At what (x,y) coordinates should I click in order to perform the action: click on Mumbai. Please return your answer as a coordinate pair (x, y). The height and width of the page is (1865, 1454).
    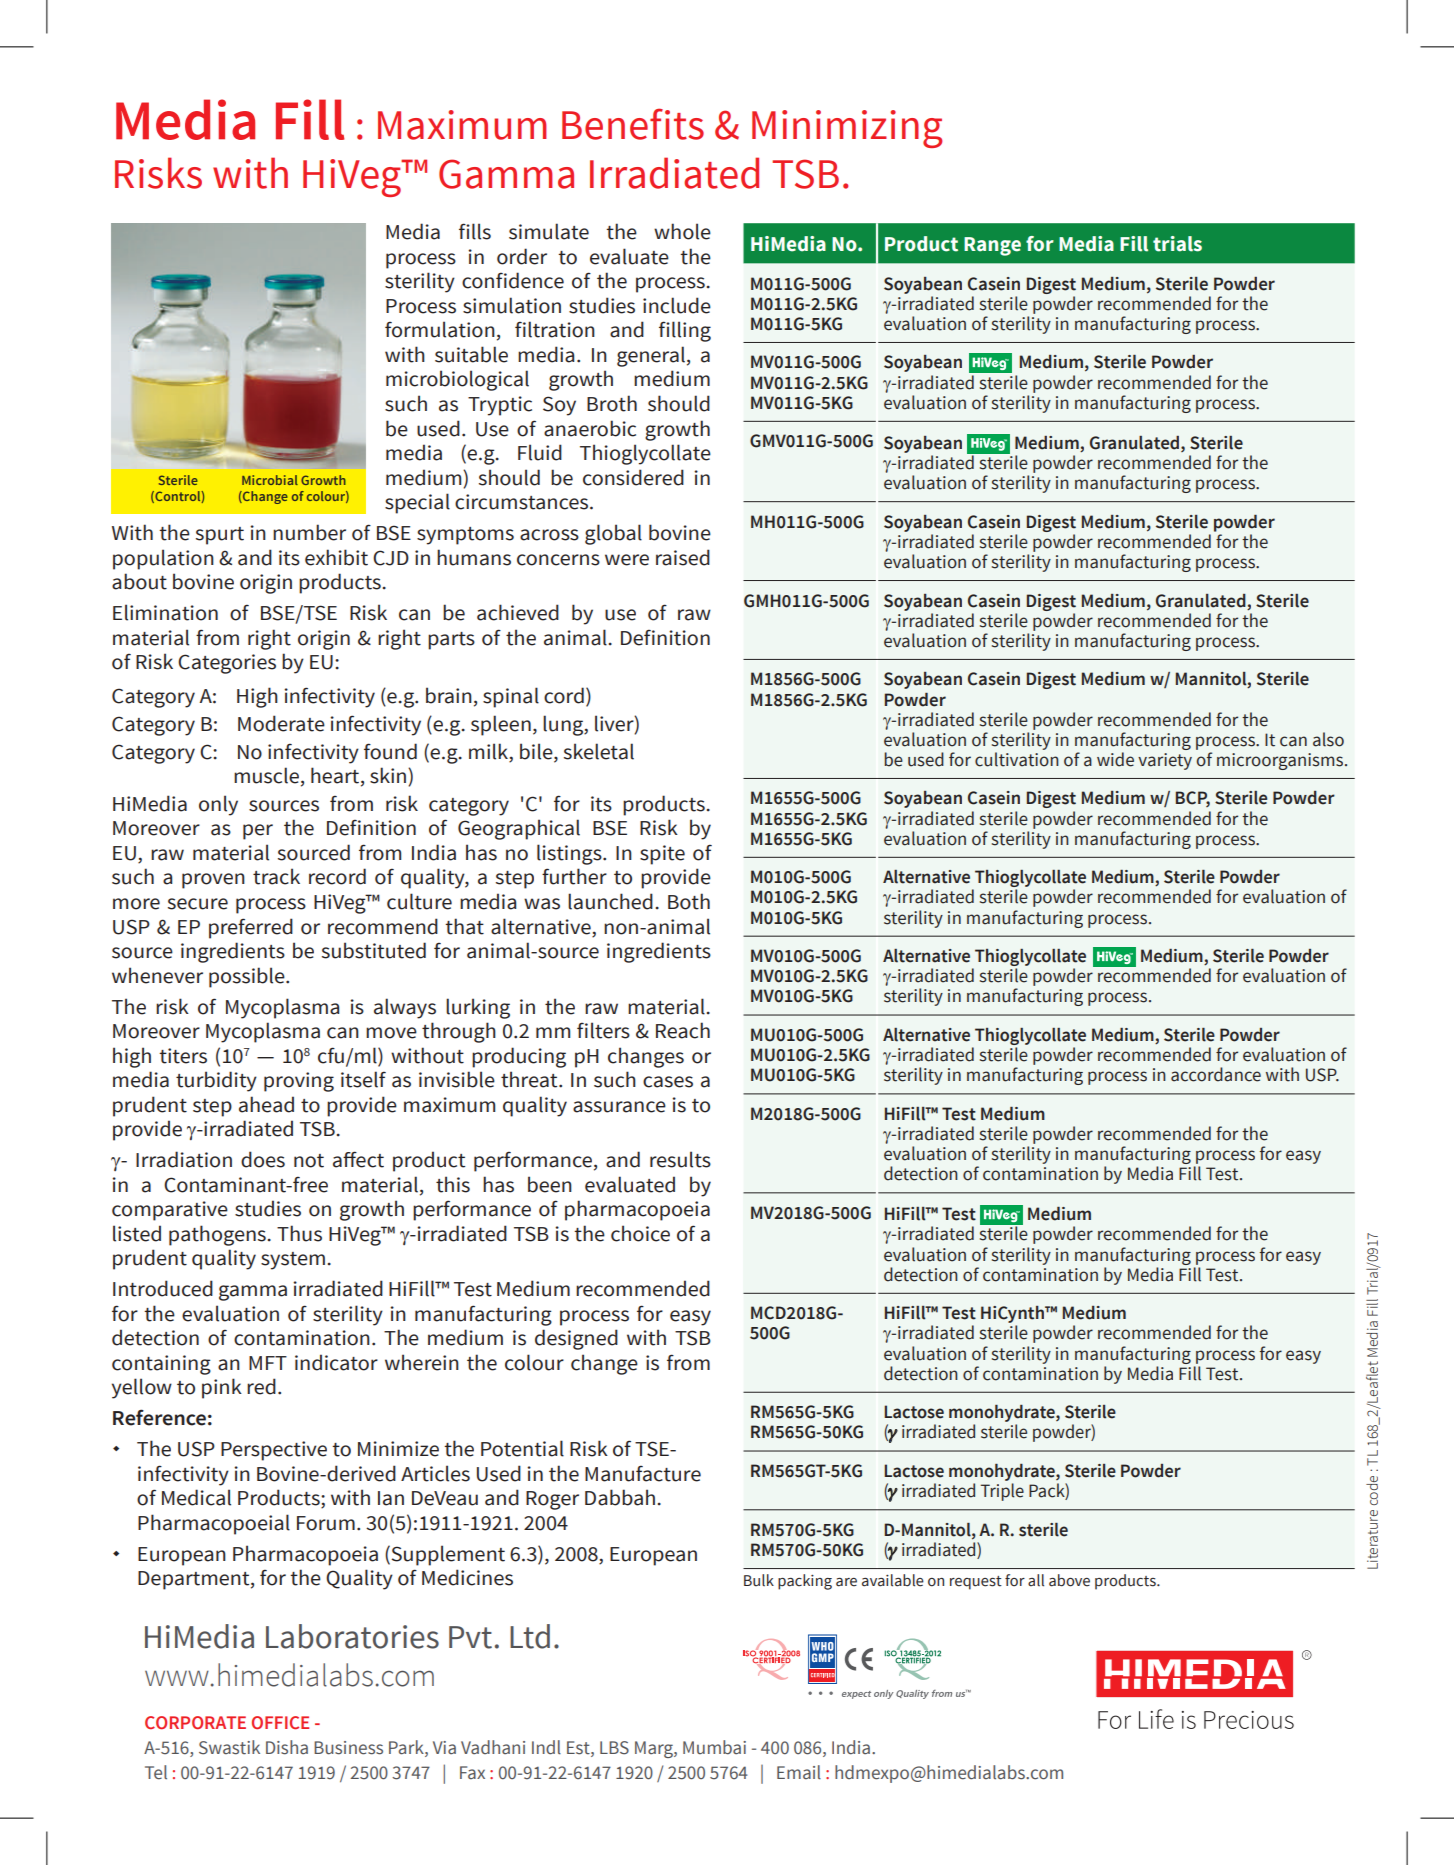
    Looking at the image, I should click on (714, 1747).
